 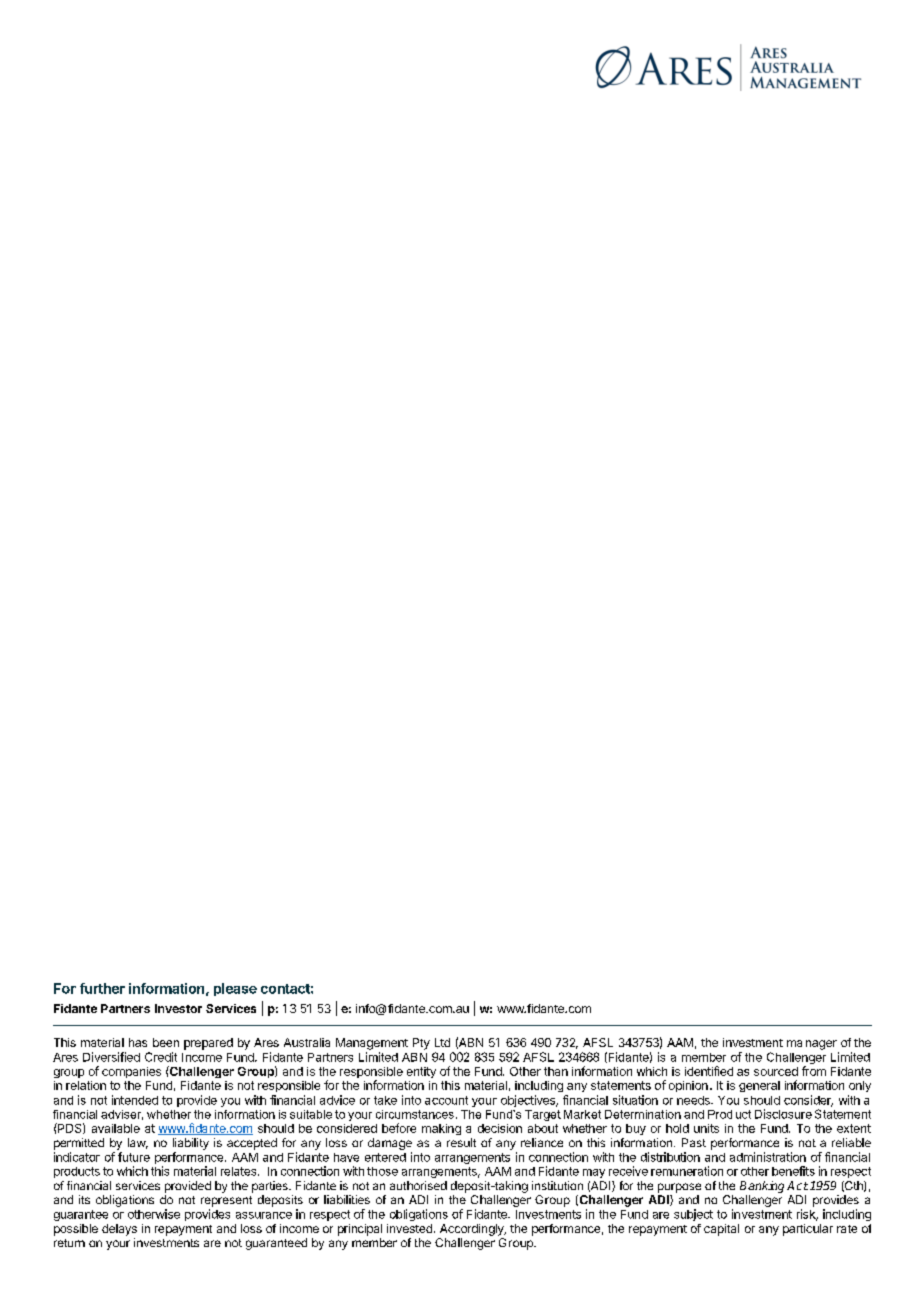 I want to click on benefits, so click(x=793, y=1171).
